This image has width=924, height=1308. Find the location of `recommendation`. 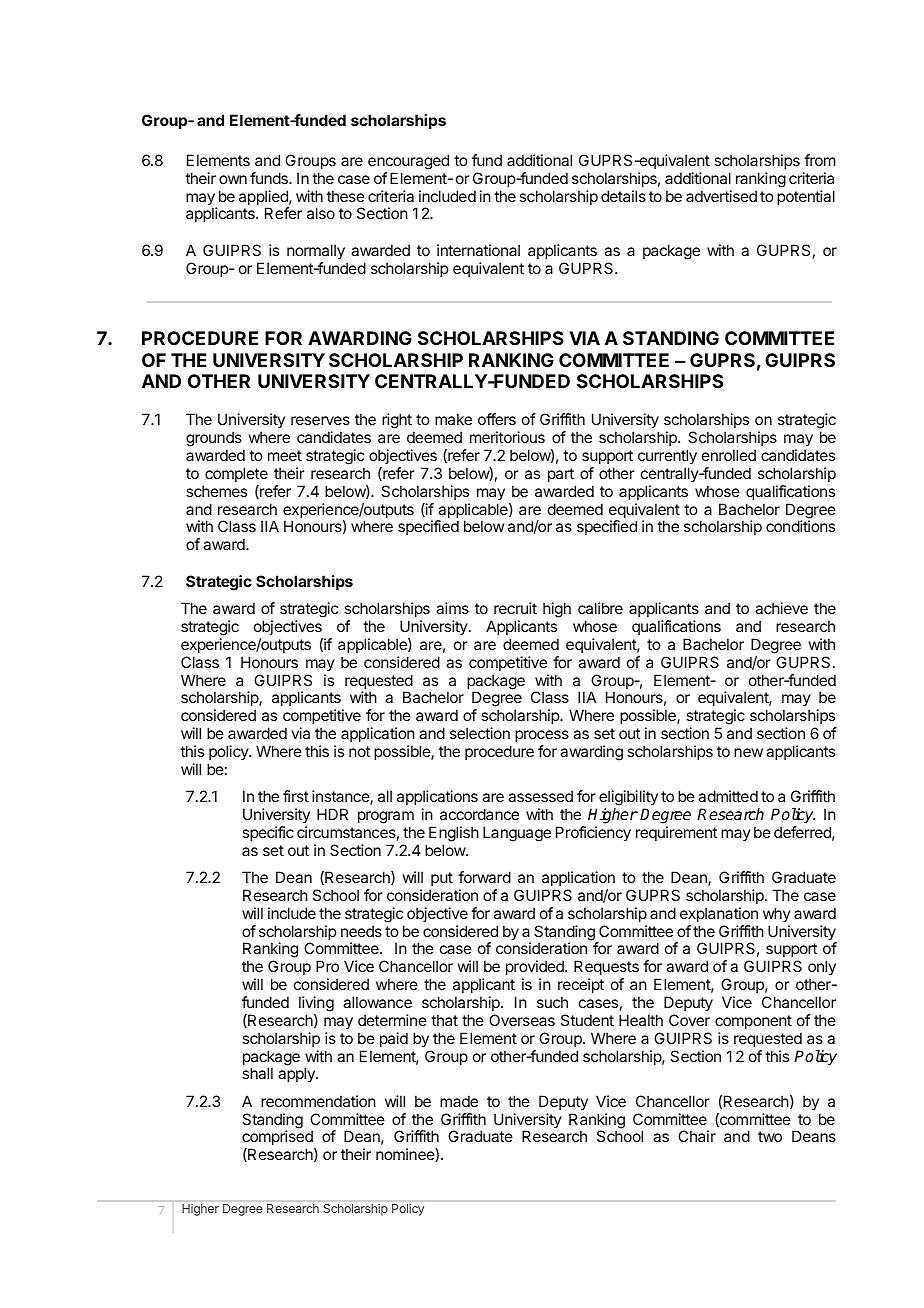

recommendation is located at coordinates (318, 1101).
